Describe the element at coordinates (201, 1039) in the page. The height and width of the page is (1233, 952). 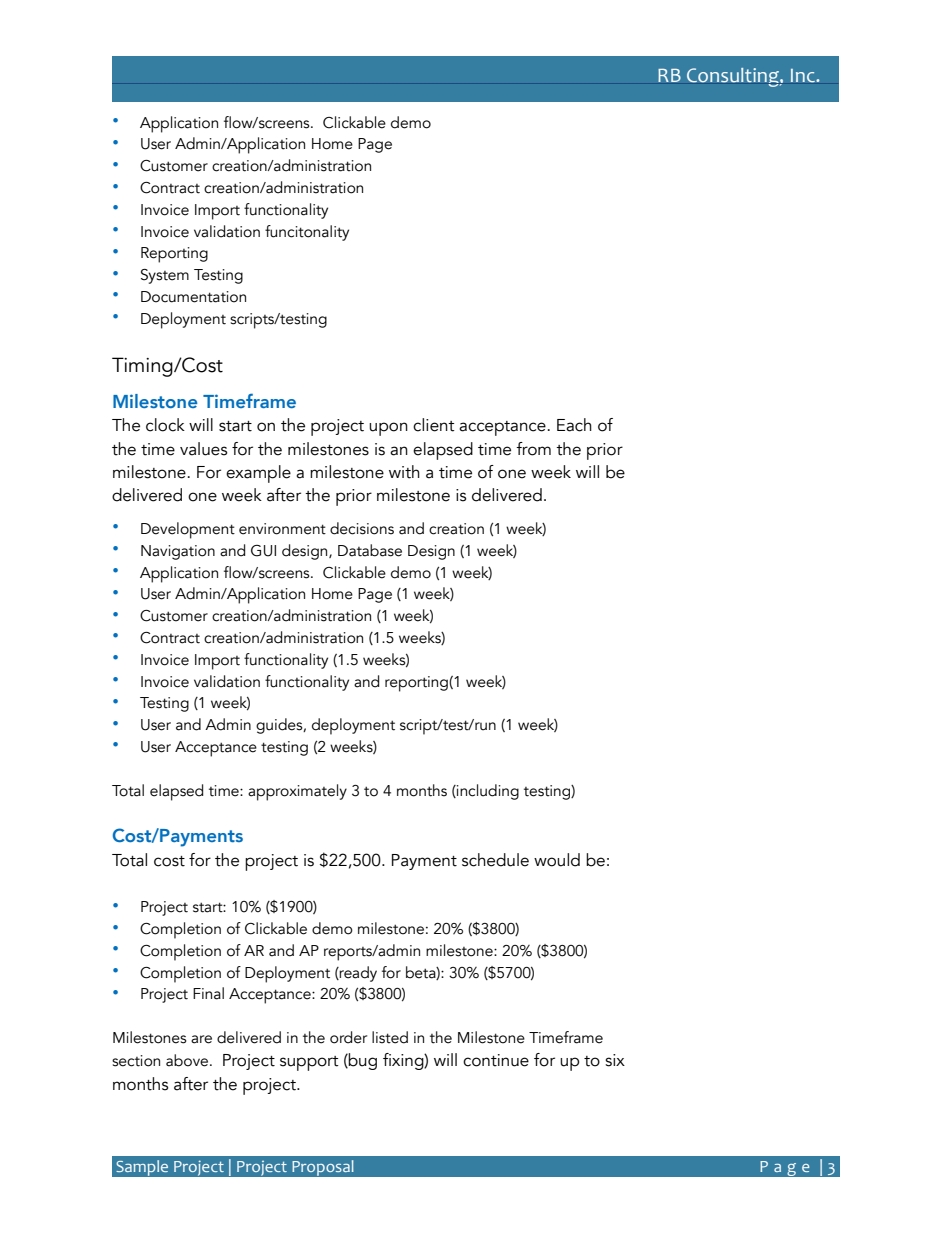
I see `are` at that location.
